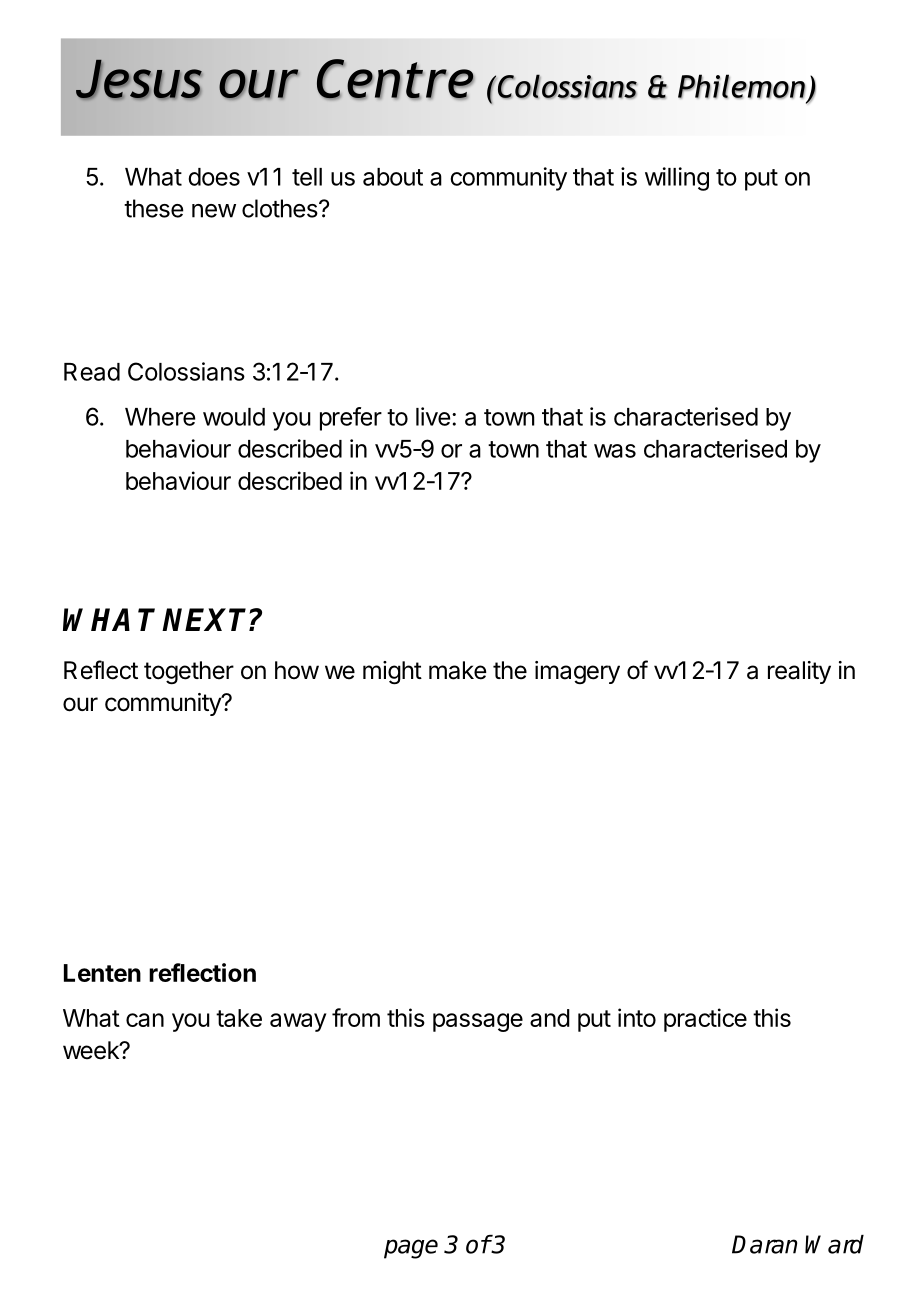 The width and height of the screenshot is (924, 1308). I want to click on Where, so click(160, 417).
